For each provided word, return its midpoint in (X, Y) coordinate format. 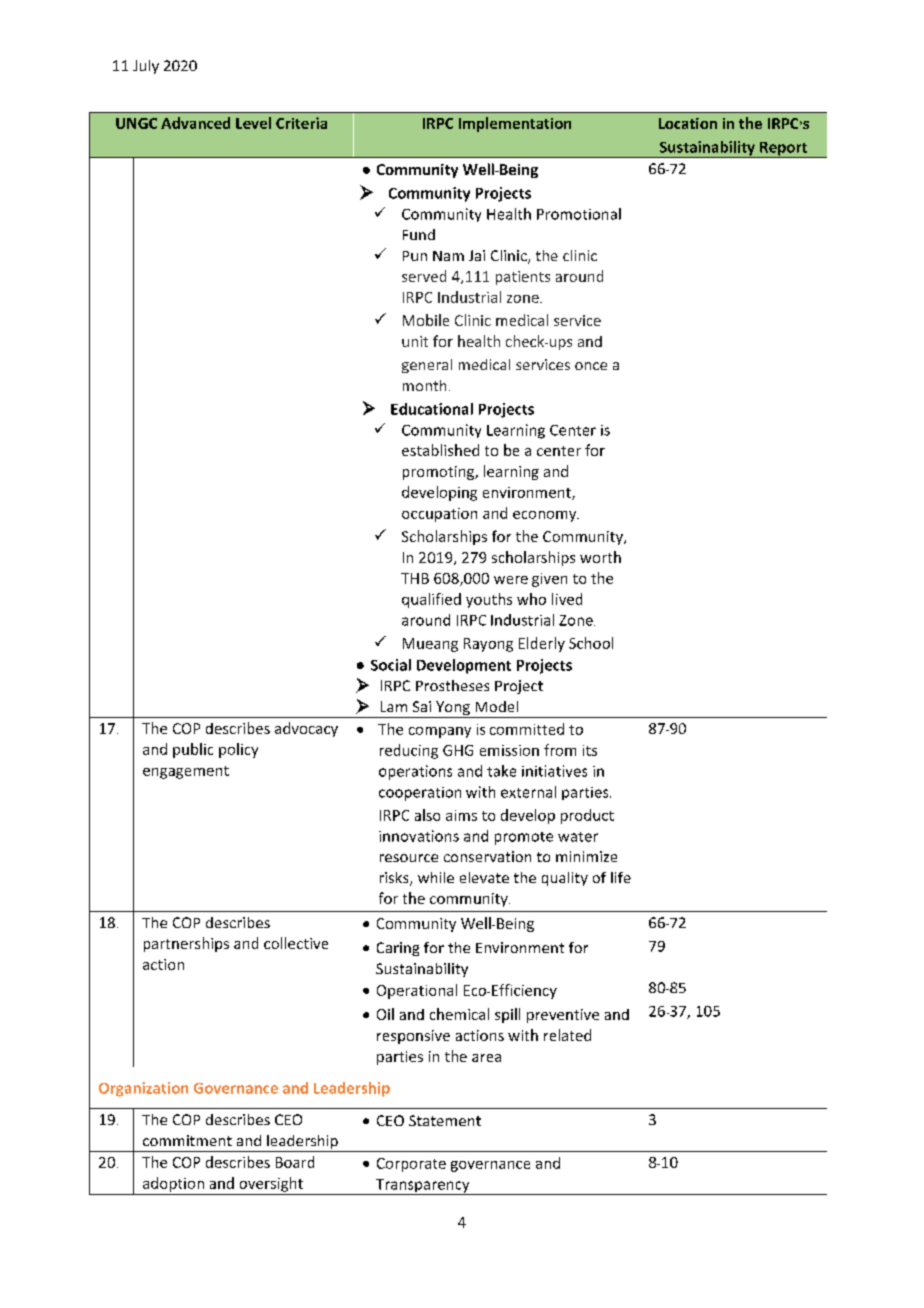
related (567, 1035)
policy (238, 750)
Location (688, 123)
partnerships (186, 944)
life (621, 877)
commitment (187, 1140)
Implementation (515, 124)
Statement (445, 1120)
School (591, 643)
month (424, 385)
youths (489, 600)
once (591, 366)
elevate (484, 877)
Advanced (195, 123)
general (427, 366)
